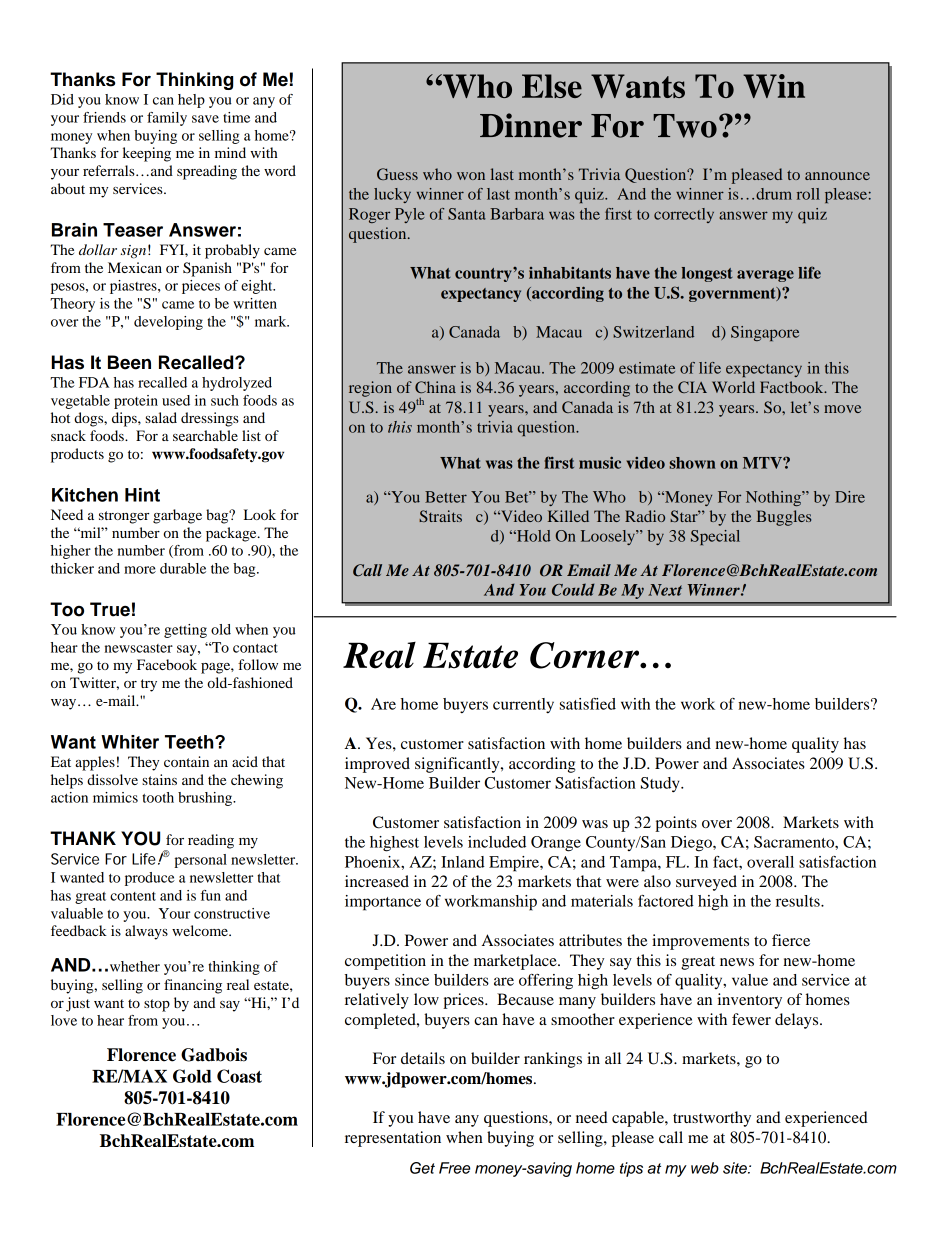  I want to click on points, so click(676, 824).
